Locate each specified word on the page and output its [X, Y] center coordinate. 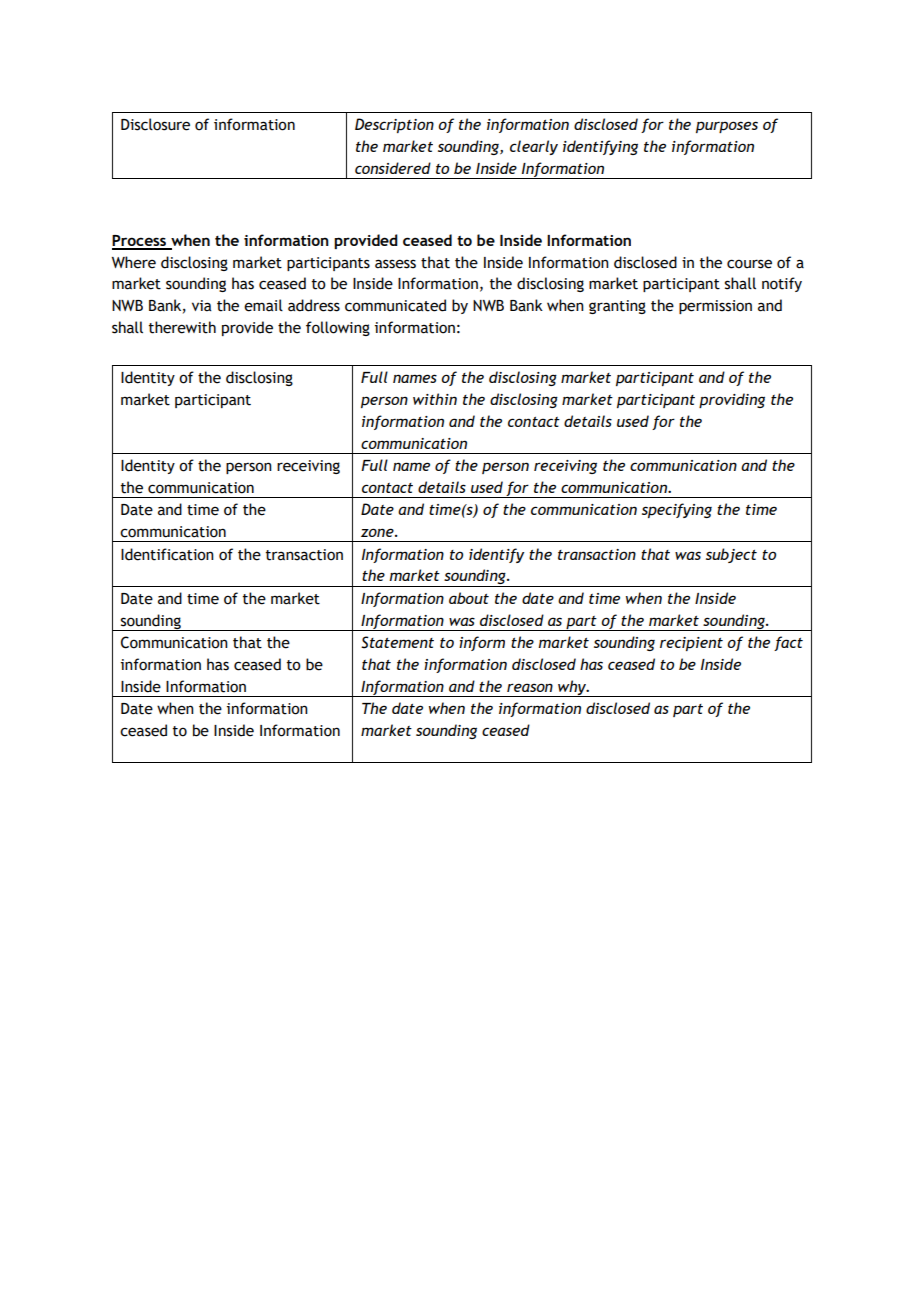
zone [378, 532]
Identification [167, 554]
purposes [727, 127]
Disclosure [155, 124]
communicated [395, 305]
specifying [677, 510]
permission [715, 307]
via [201, 306]
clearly [534, 147]
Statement [397, 642]
